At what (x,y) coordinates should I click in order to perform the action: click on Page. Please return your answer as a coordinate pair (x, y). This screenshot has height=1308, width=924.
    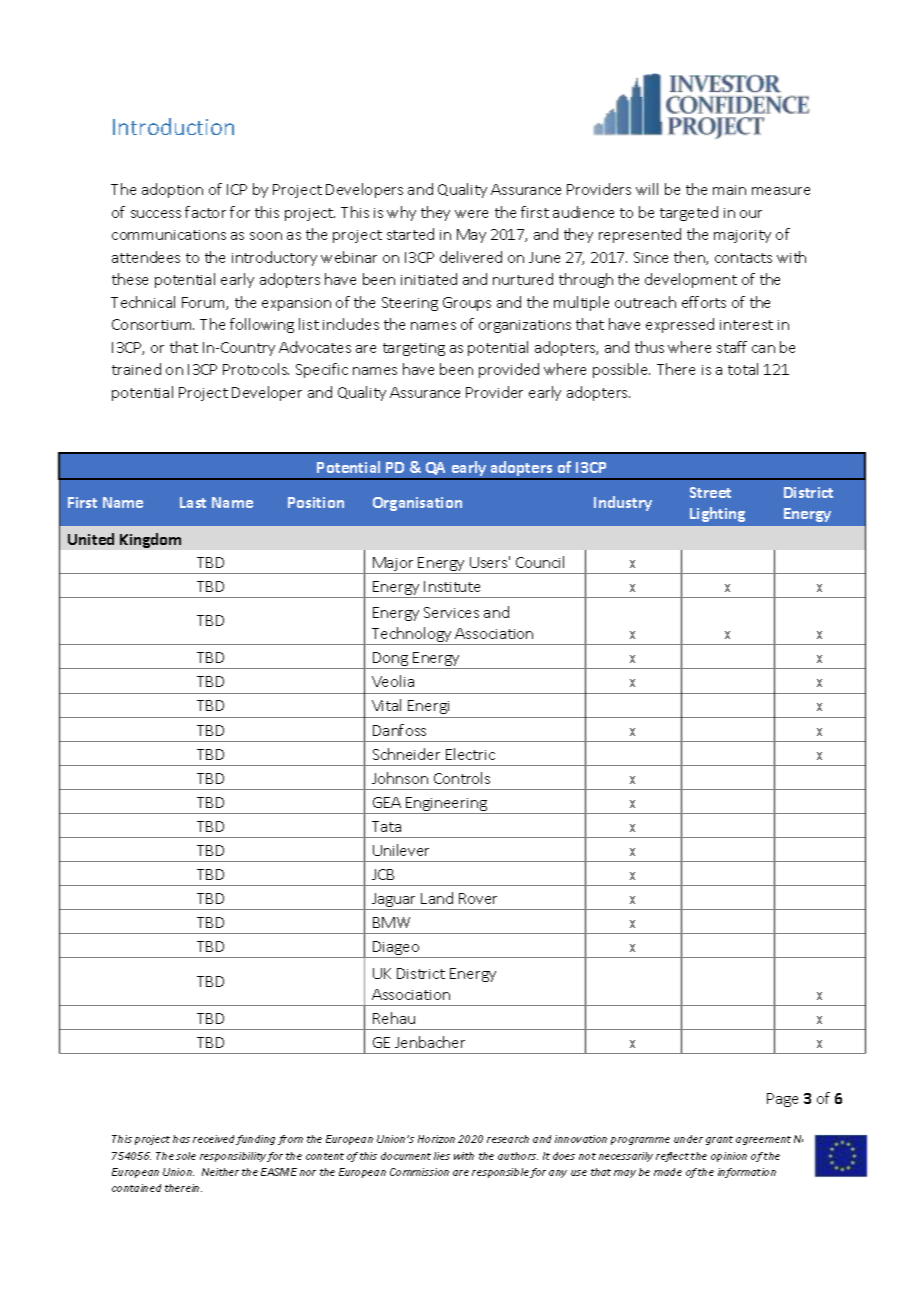
    Looking at the image, I should click on (782, 1100).
